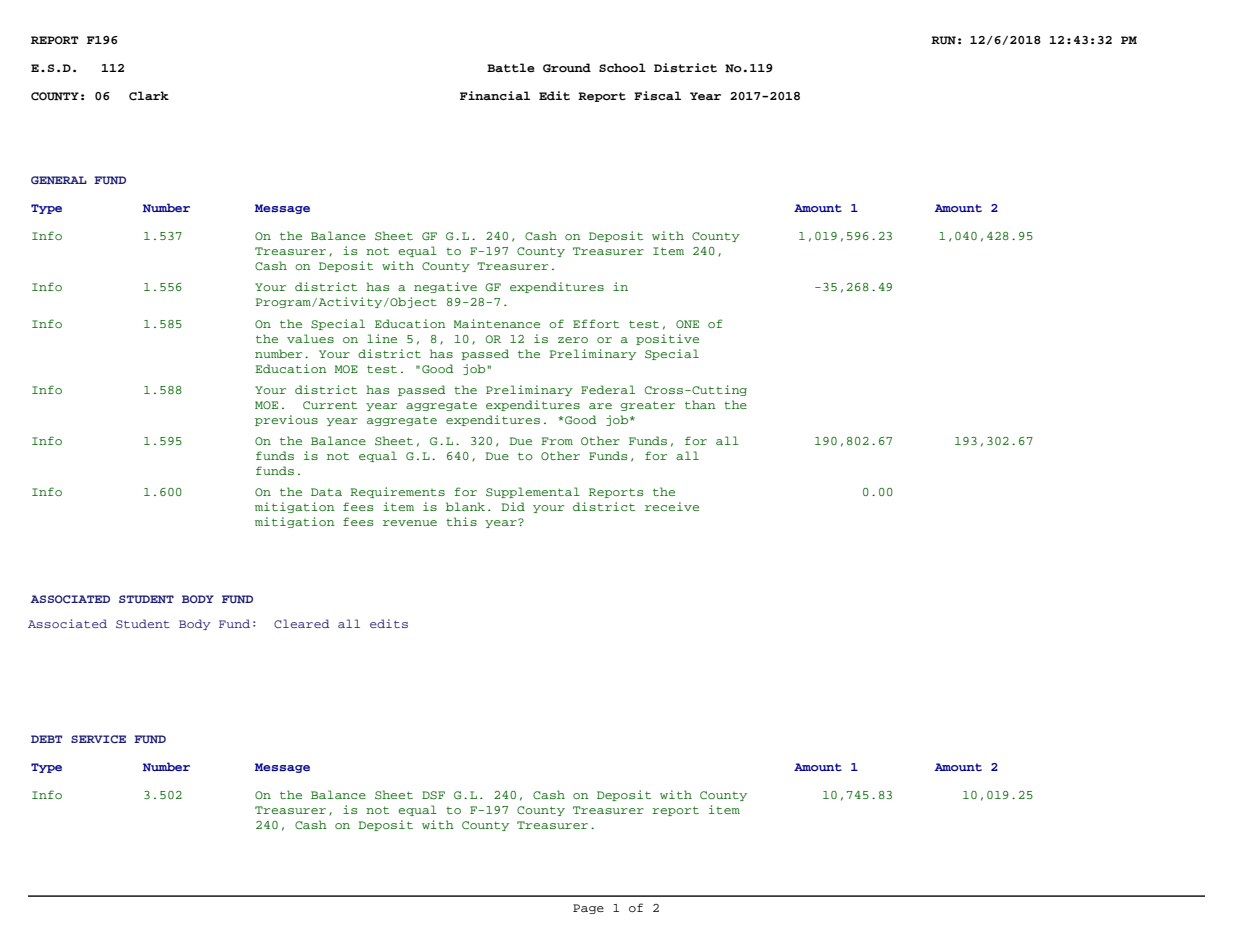  Describe the element at coordinates (59, 180) in the image. I see `GENERAL` at that location.
